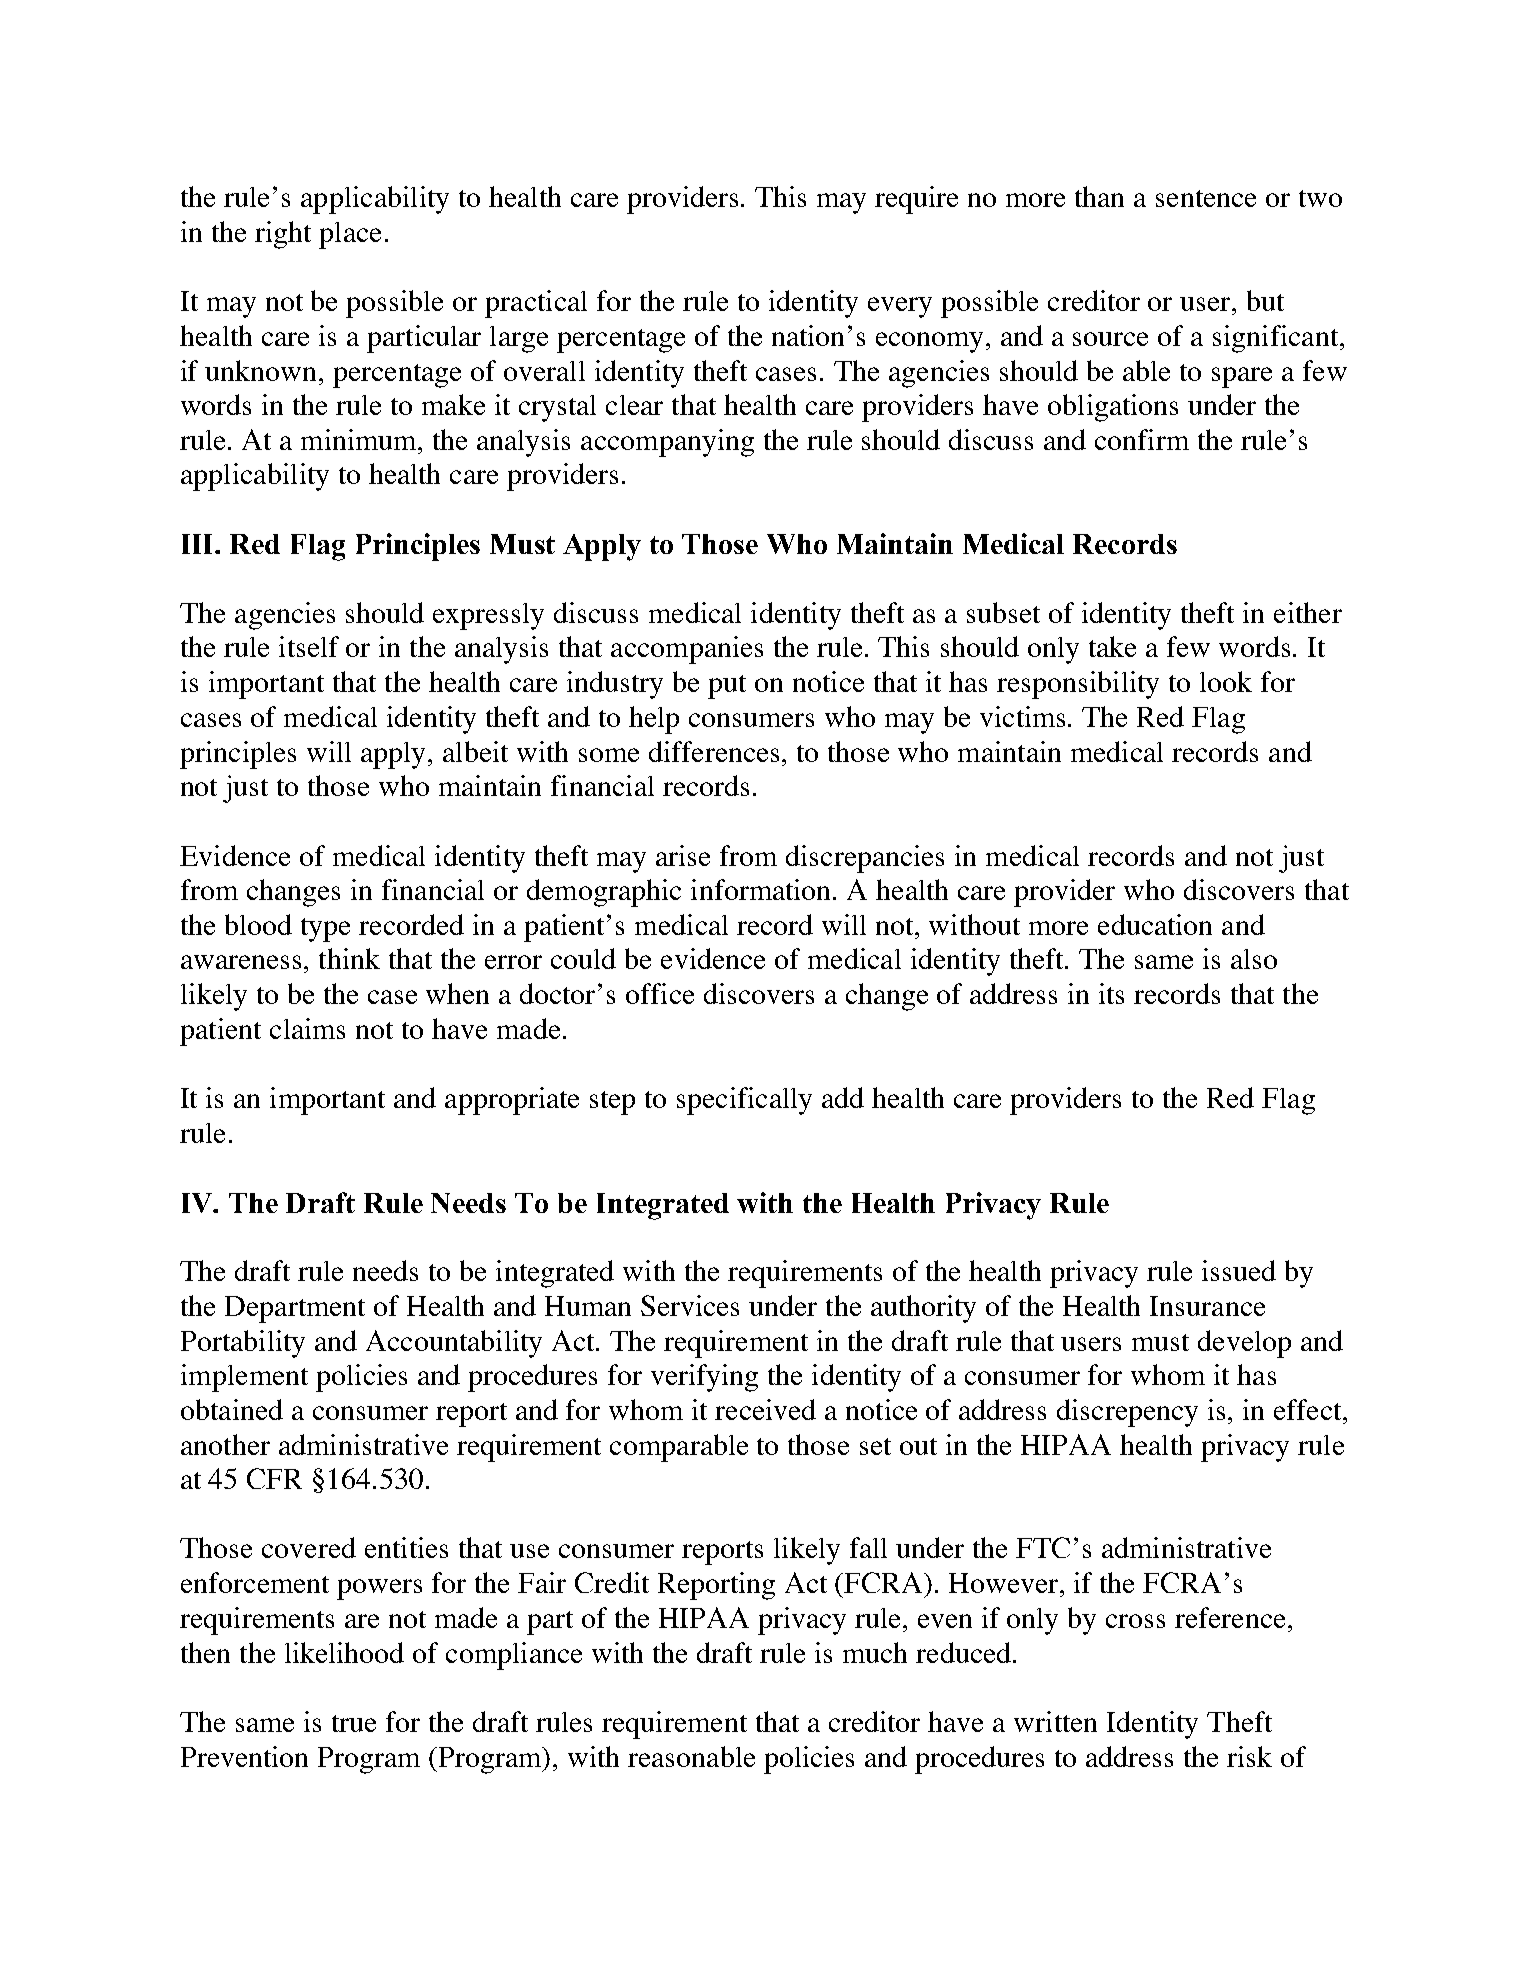  I want to click on every, so click(900, 307).
